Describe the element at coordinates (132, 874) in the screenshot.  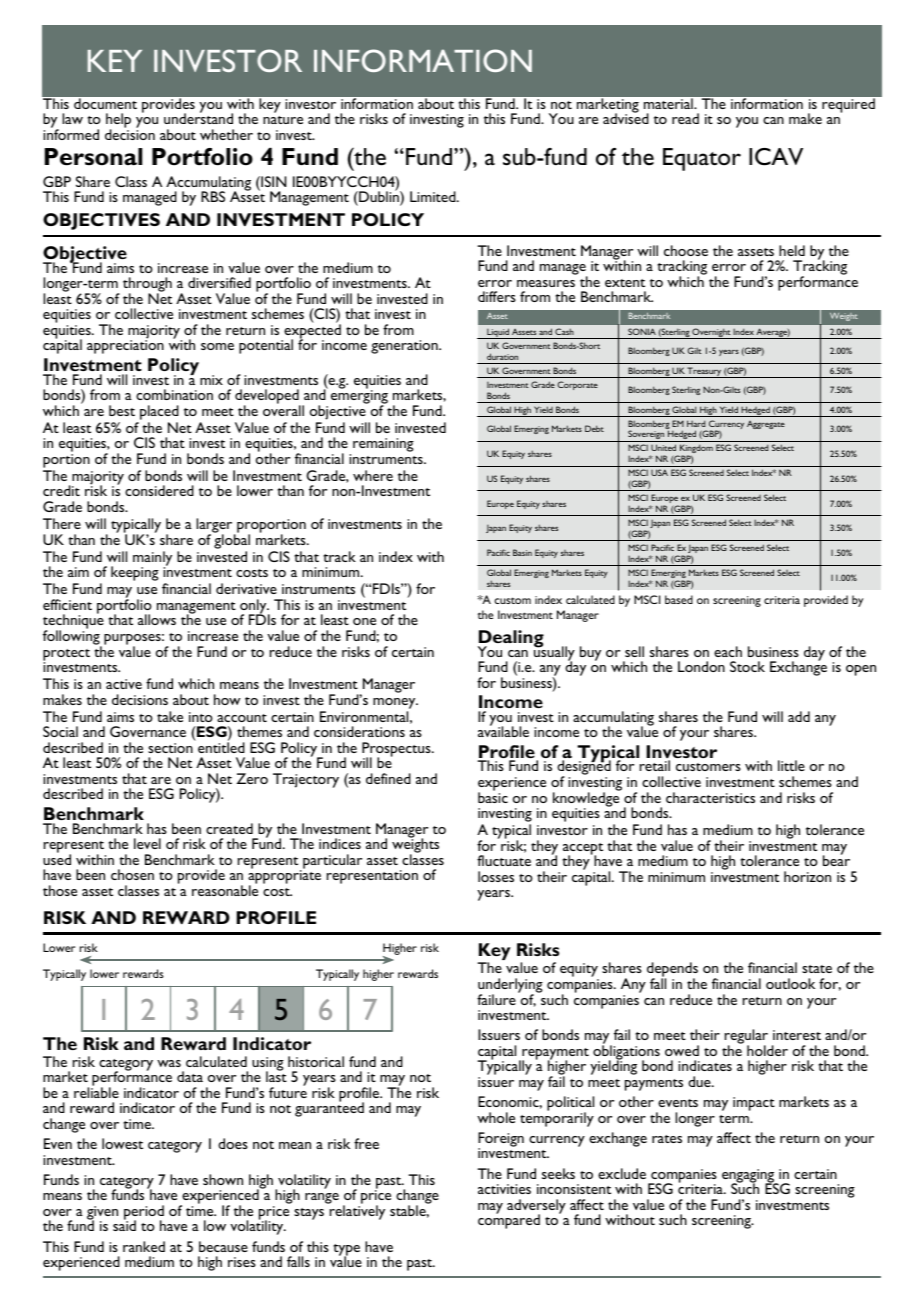
I see `chosen` at that location.
